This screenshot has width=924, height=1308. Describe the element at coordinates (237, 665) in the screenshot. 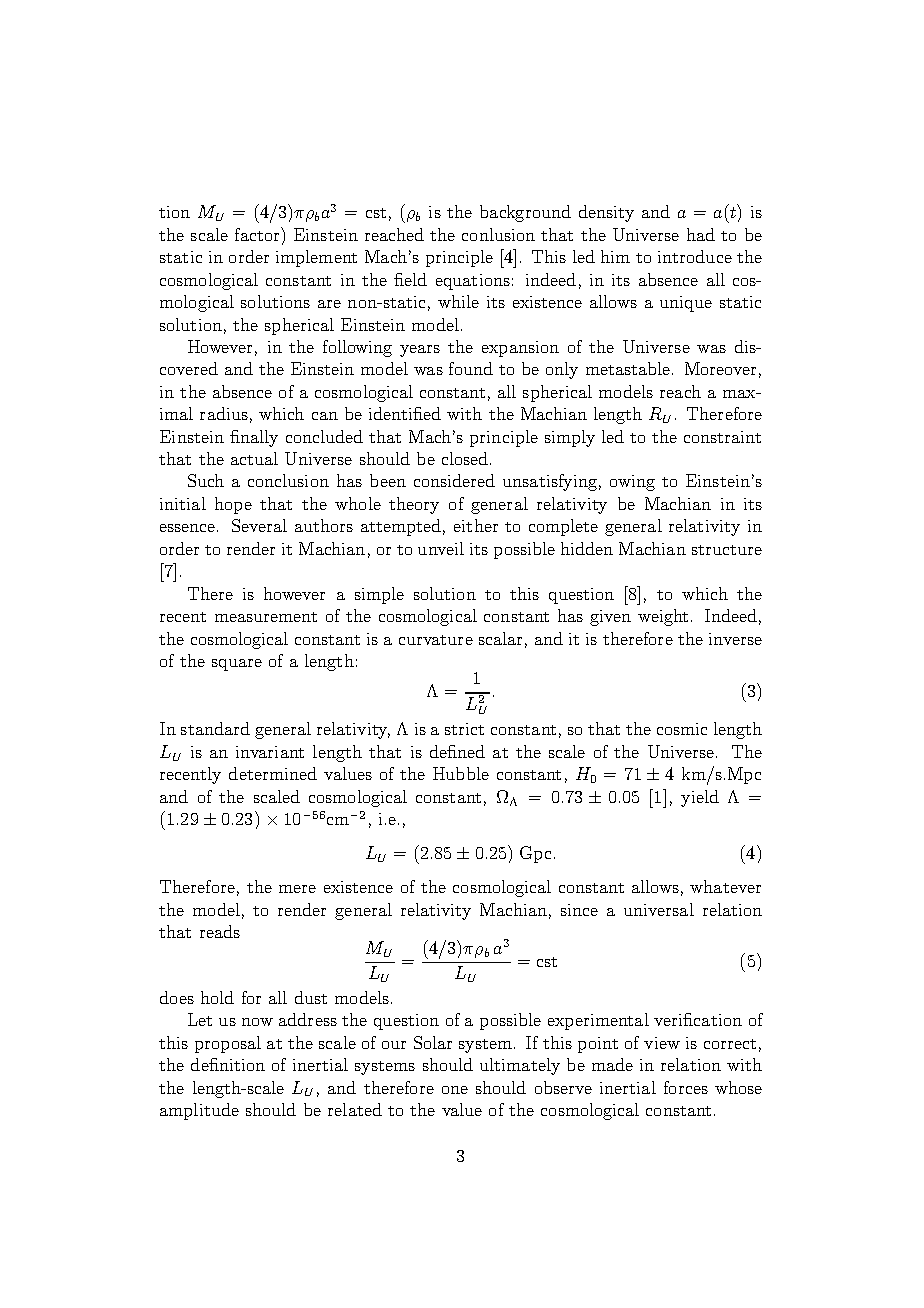

I see `square` at that location.
